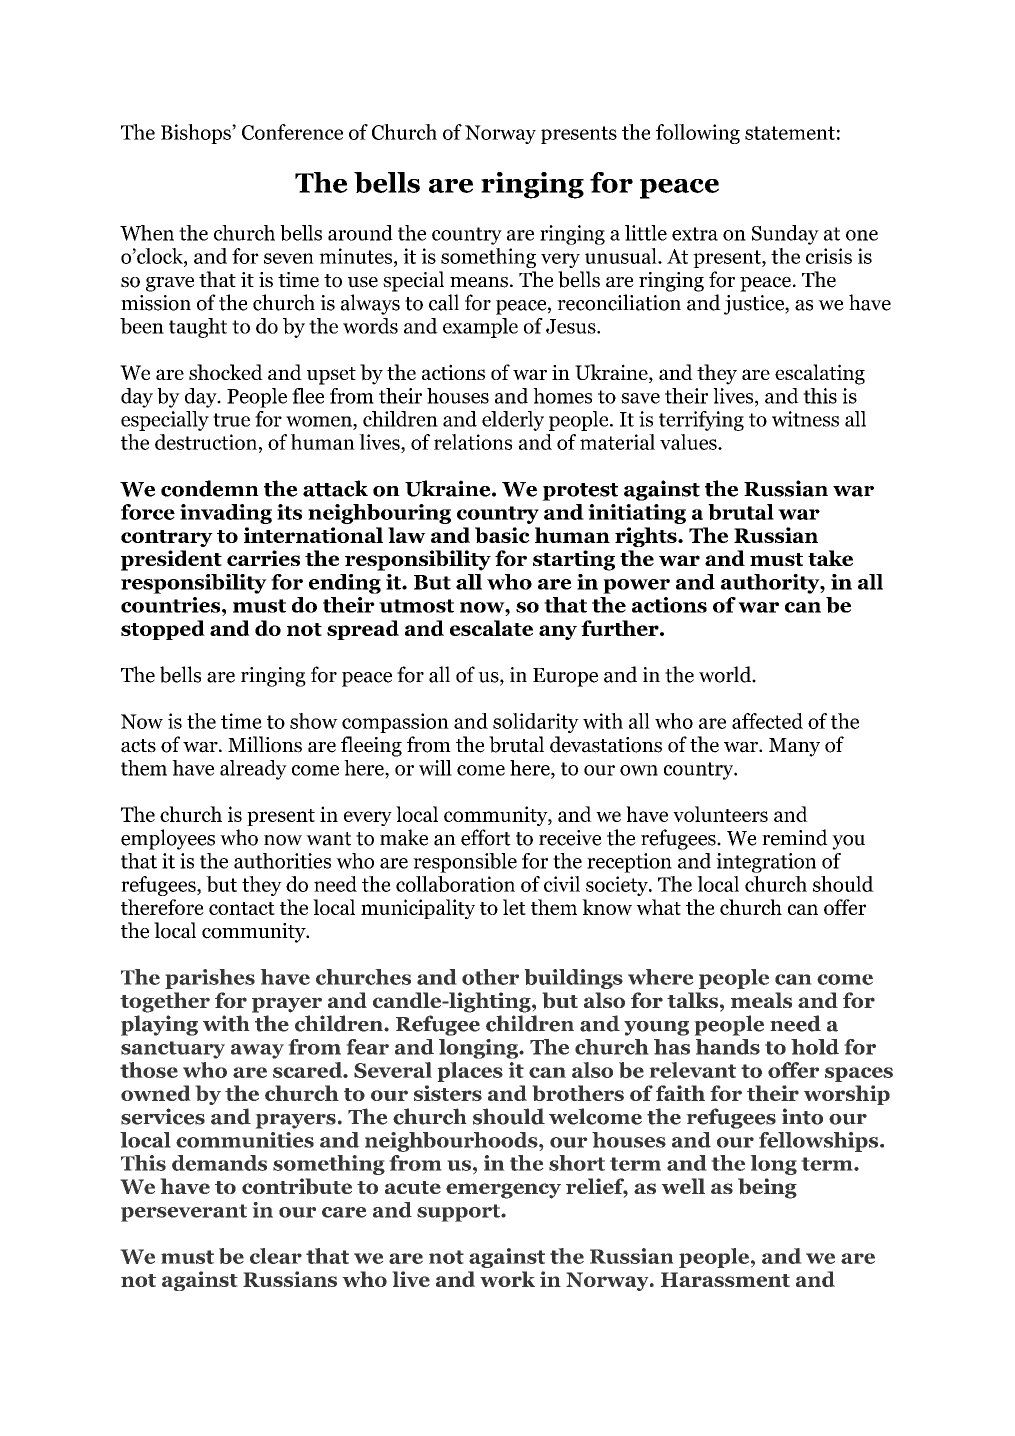 This image has height=1436, width=1015. I want to click on solidarity, so click(536, 723).
